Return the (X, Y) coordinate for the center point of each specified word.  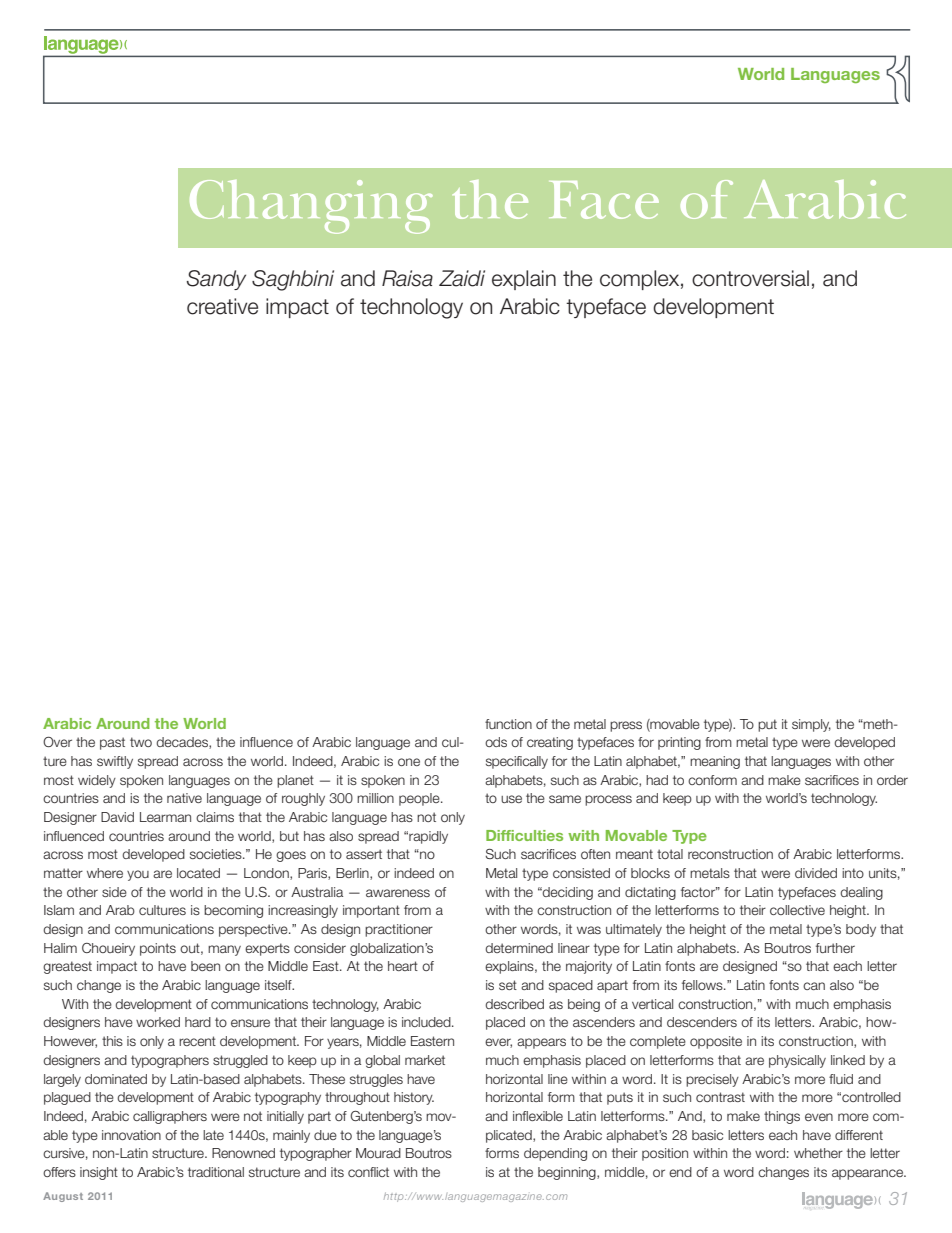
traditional (216, 1172)
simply (811, 725)
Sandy (216, 280)
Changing (311, 207)
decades (183, 743)
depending (555, 1154)
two (141, 742)
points (158, 949)
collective (797, 910)
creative (222, 306)
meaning (715, 762)
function (508, 724)
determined (519, 948)
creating (550, 743)
